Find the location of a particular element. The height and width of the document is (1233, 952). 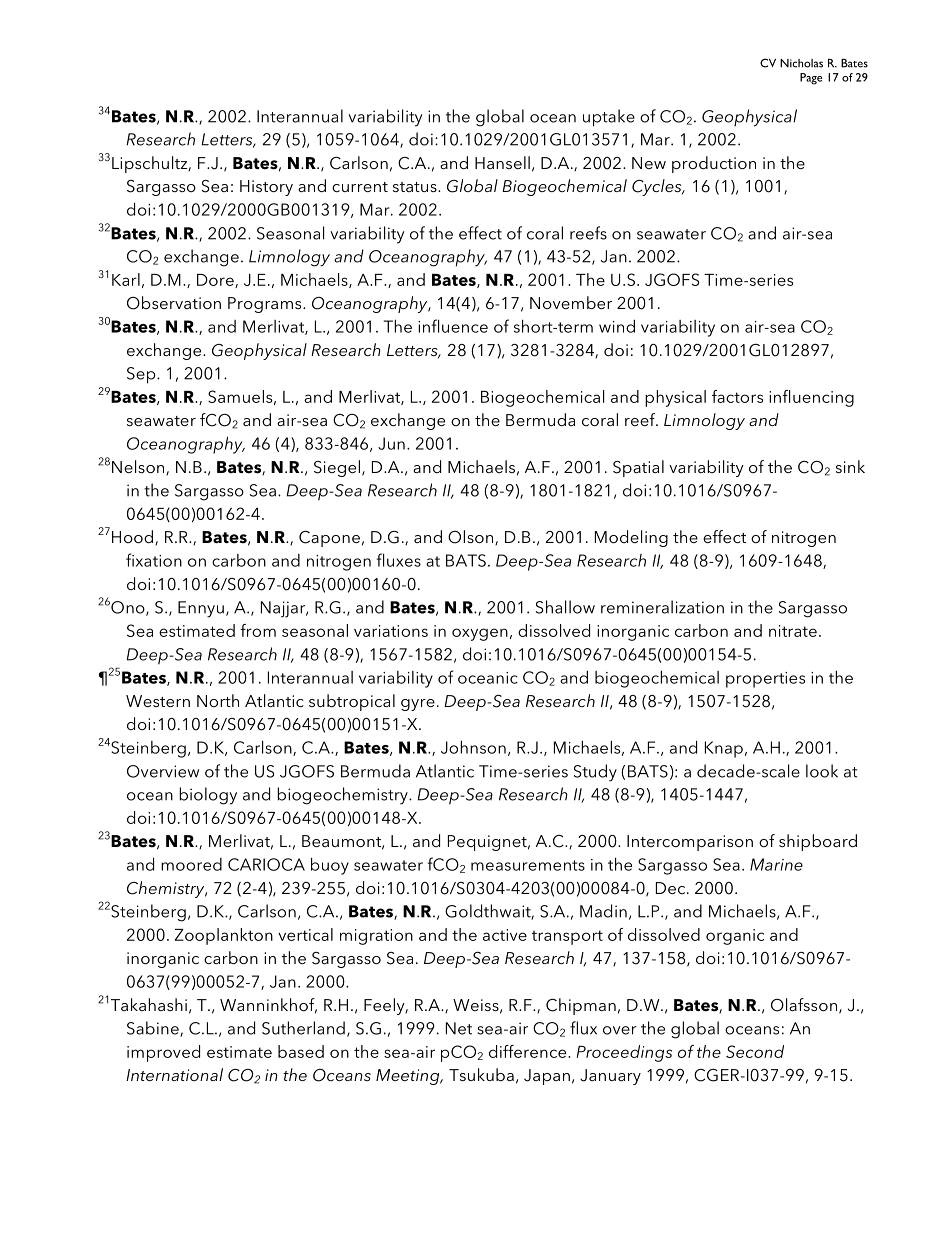

Olson is located at coordinates (470, 537).
